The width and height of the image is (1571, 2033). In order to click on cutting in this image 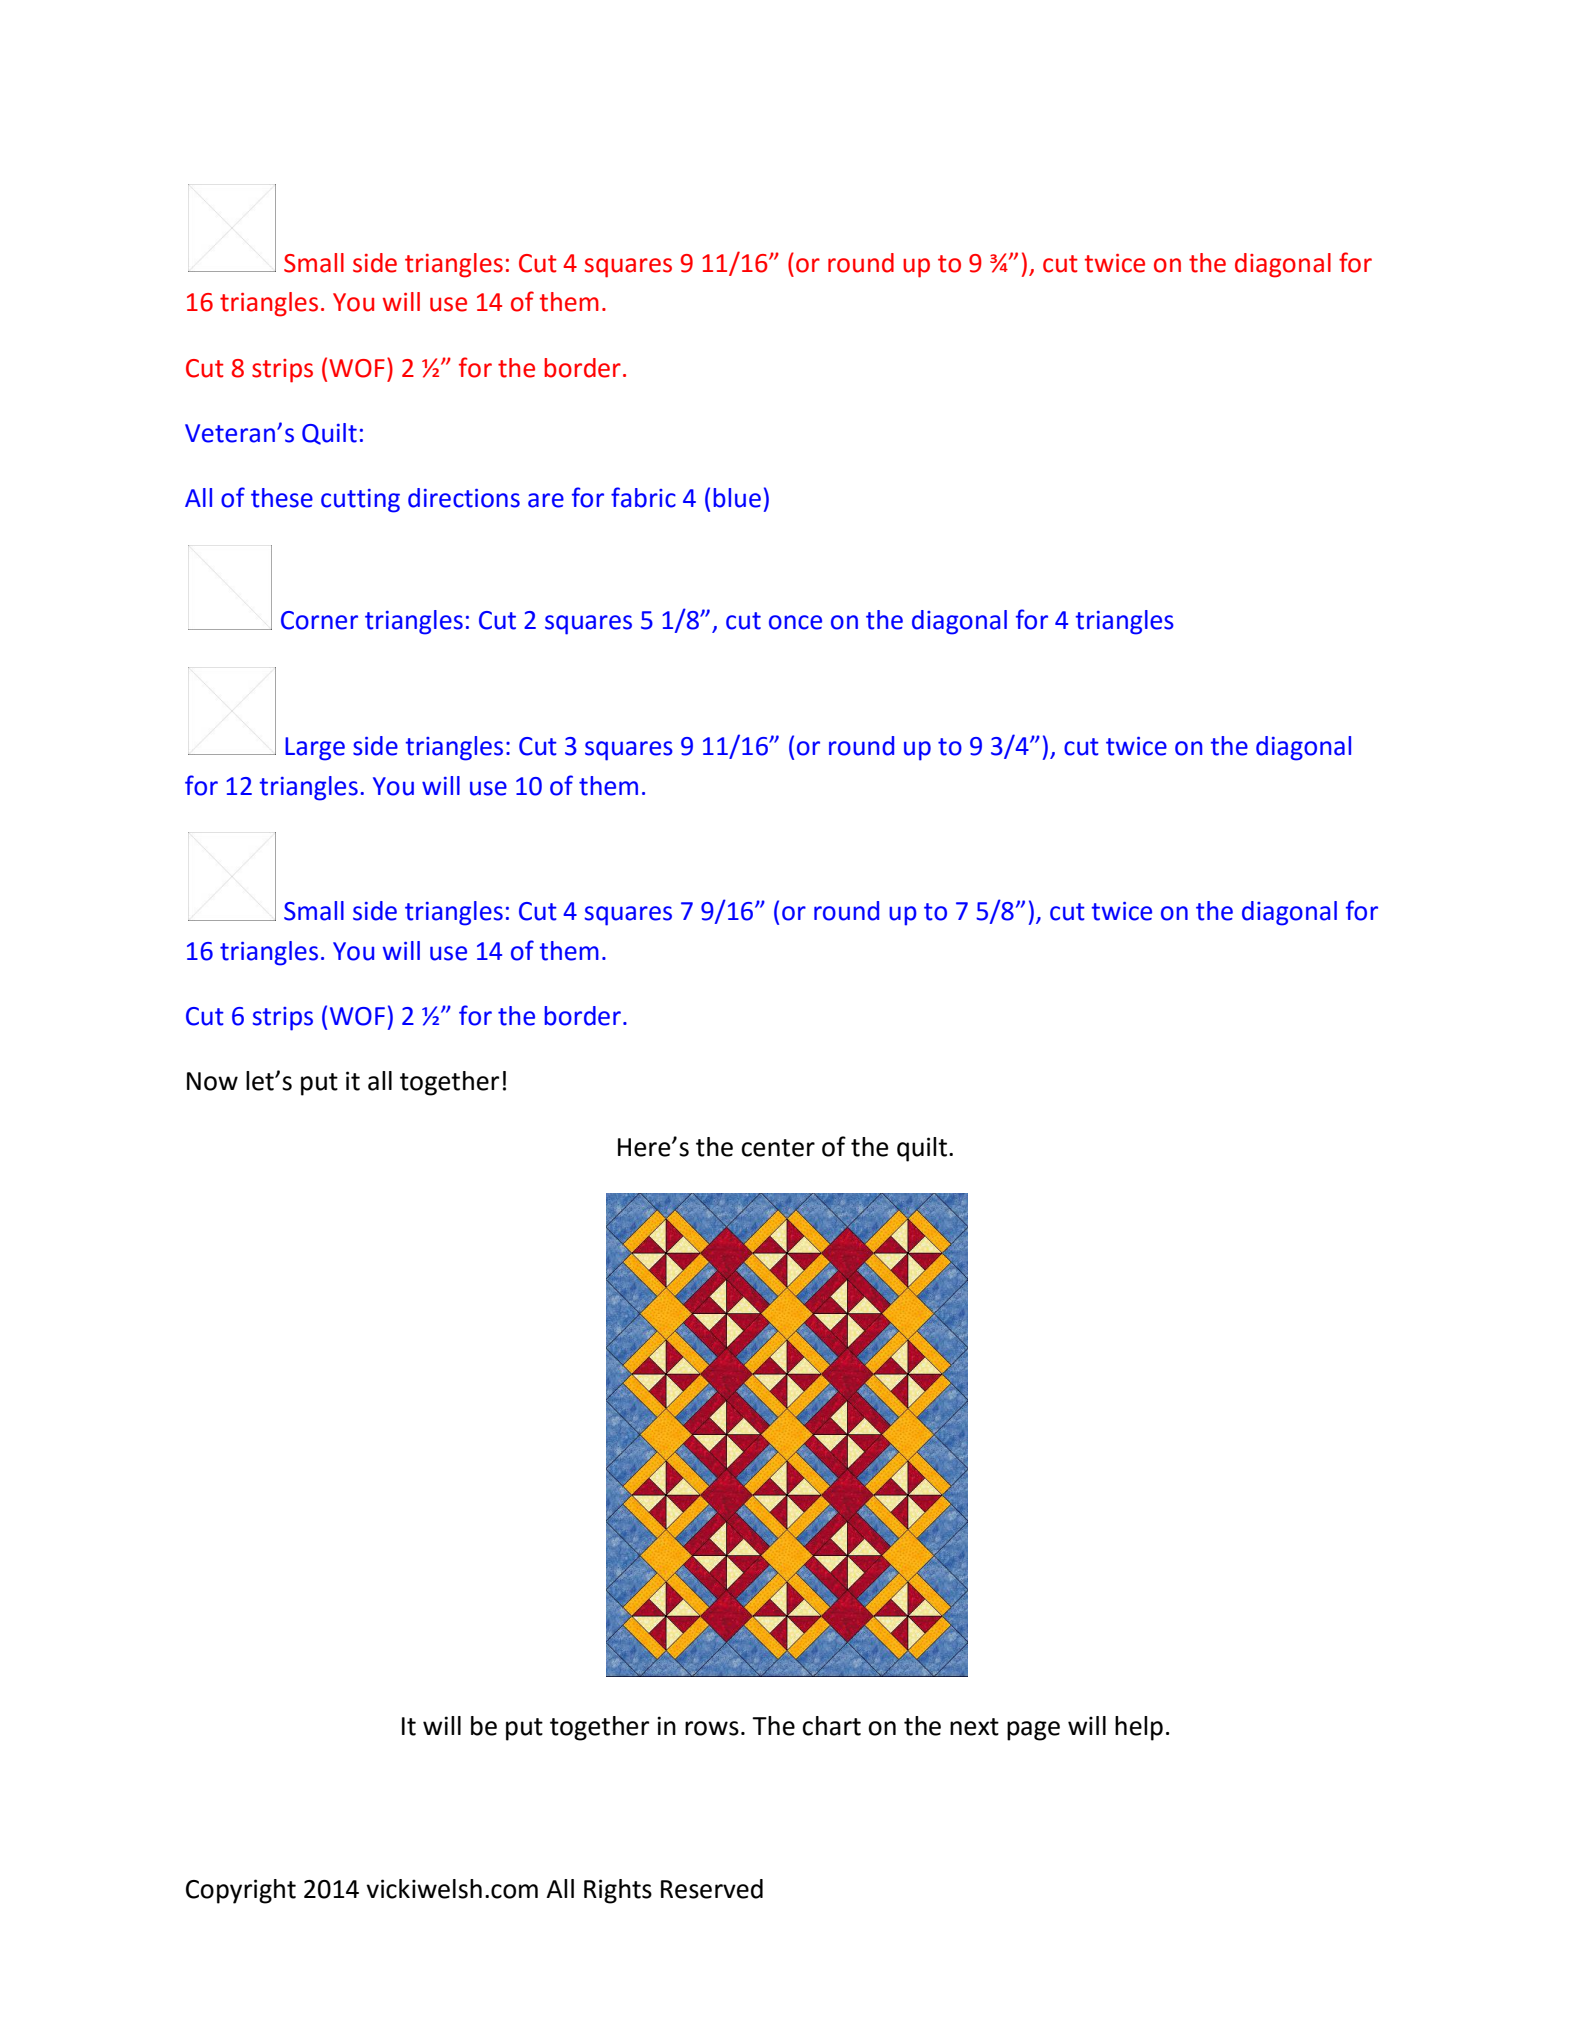, I will do `click(360, 501)`.
